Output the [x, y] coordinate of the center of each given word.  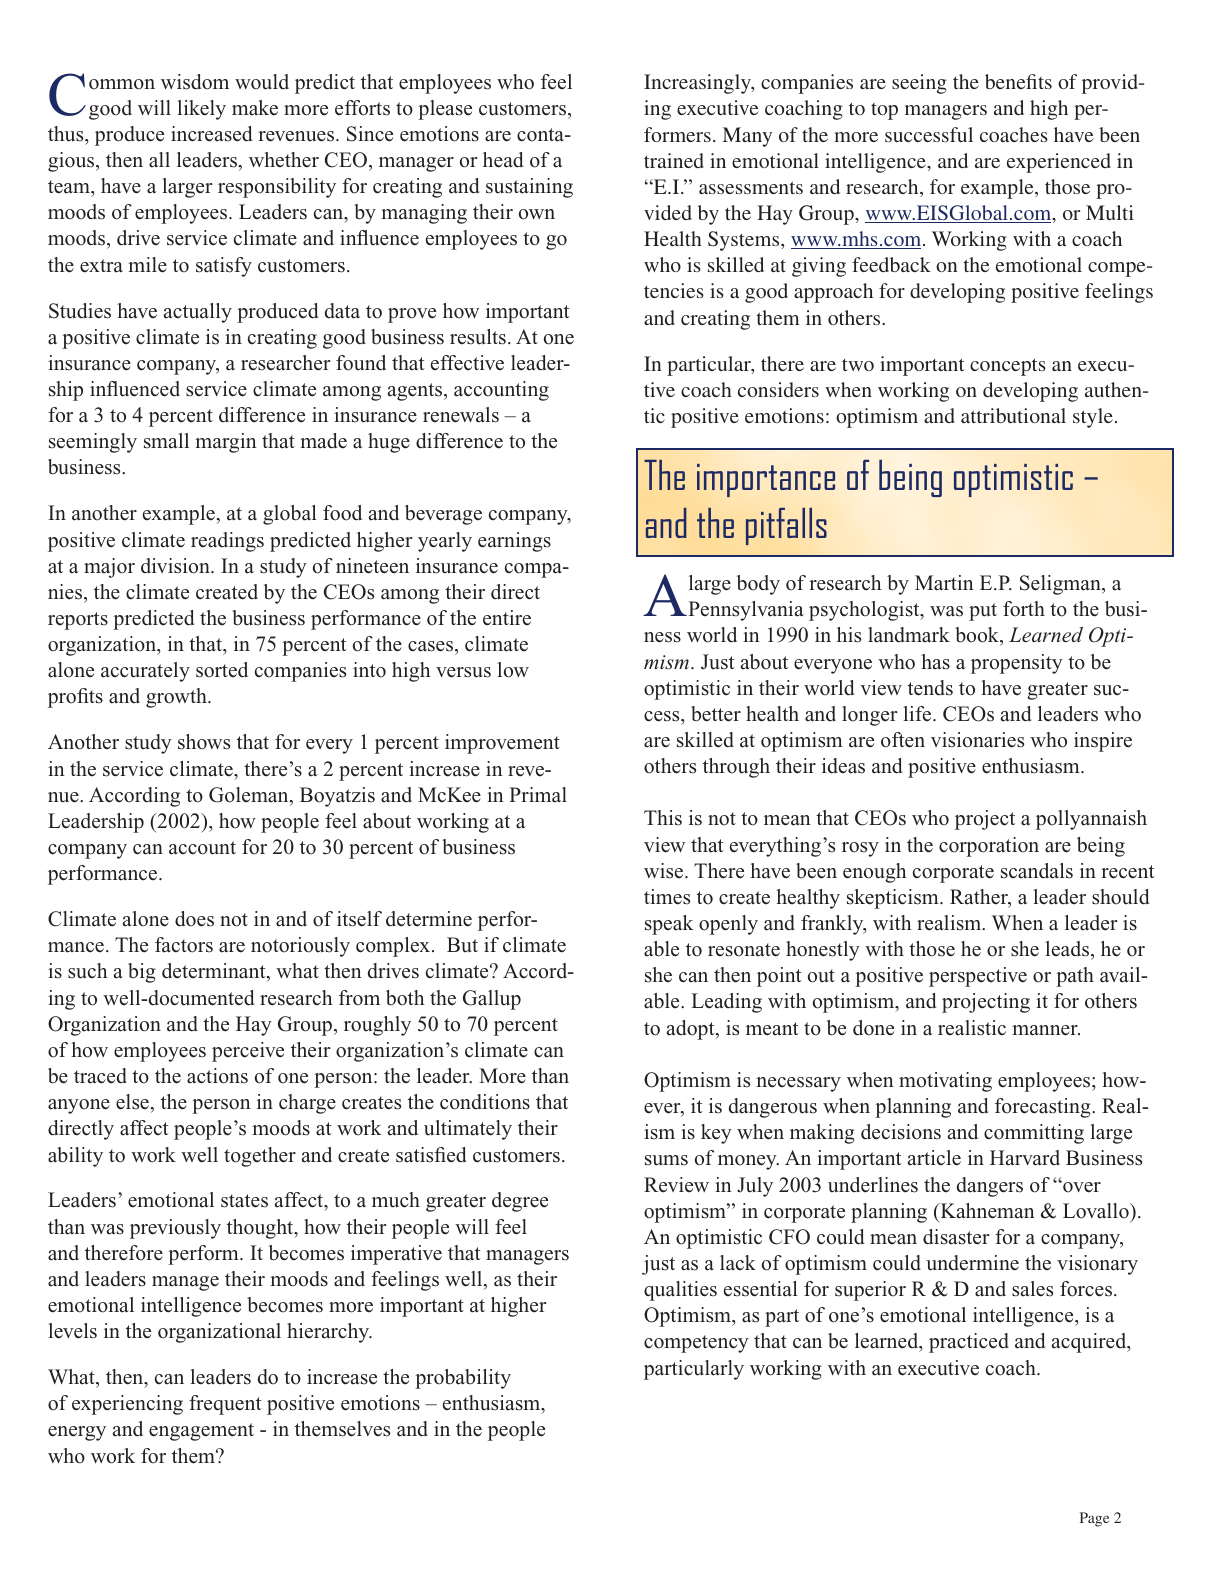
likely [201, 110]
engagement [201, 1432]
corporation [989, 847]
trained [674, 160]
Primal [538, 795]
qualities [680, 1291]
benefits [1018, 81]
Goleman [250, 796]
